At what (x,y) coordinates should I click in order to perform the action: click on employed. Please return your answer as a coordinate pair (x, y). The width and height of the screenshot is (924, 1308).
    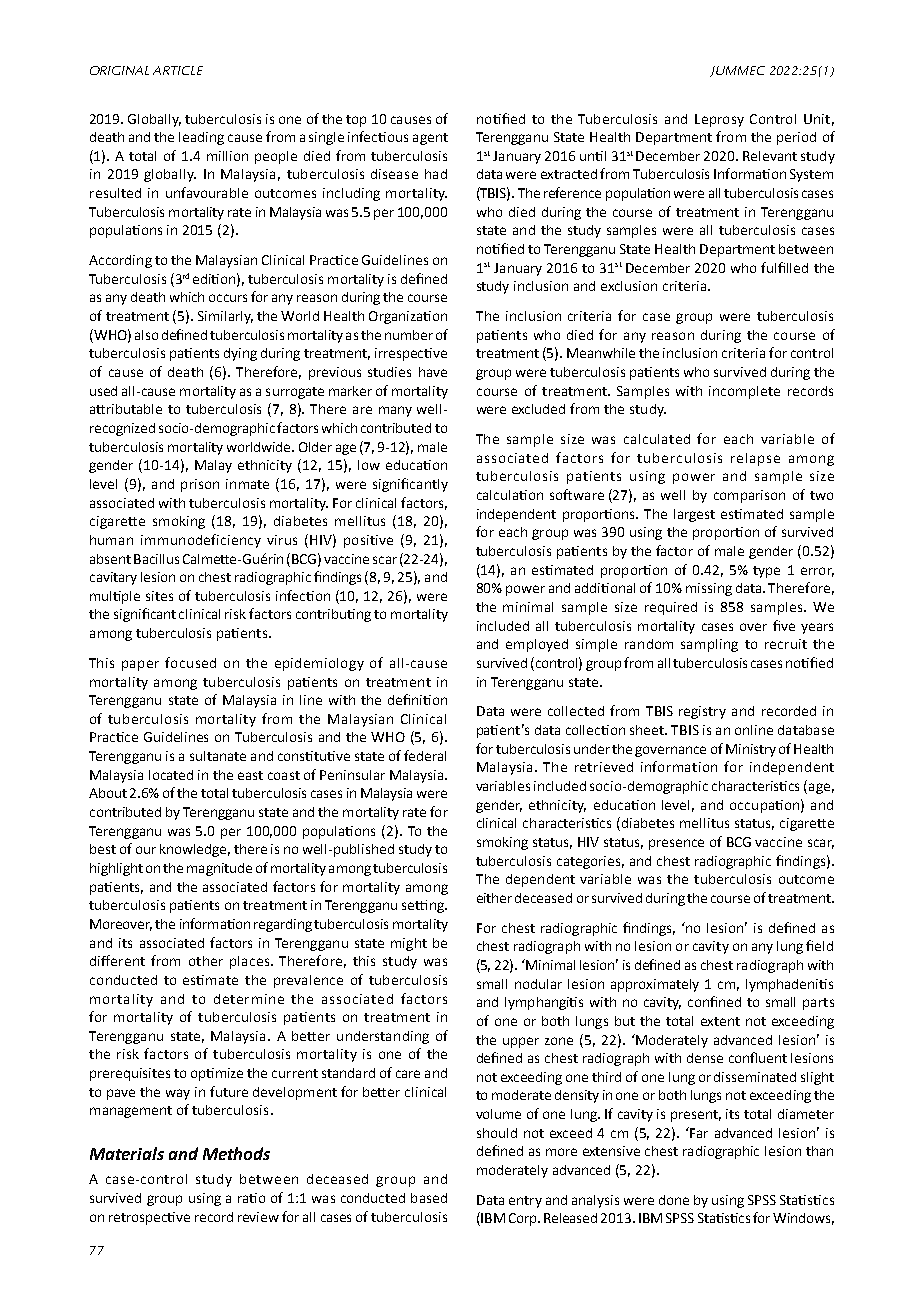
    Looking at the image, I should click on (537, 645).
